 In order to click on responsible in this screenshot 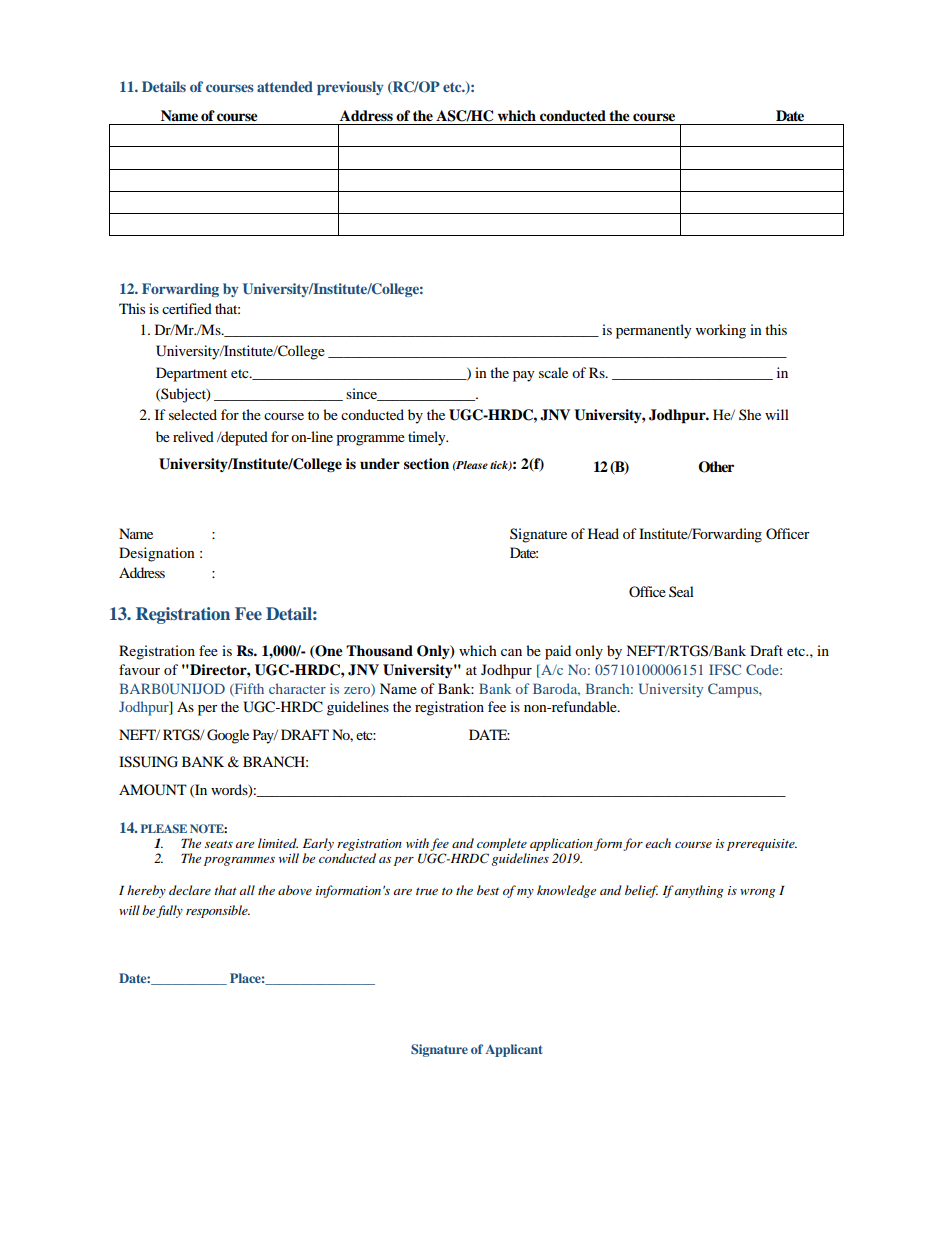, I will do `click(218, 911)`.
